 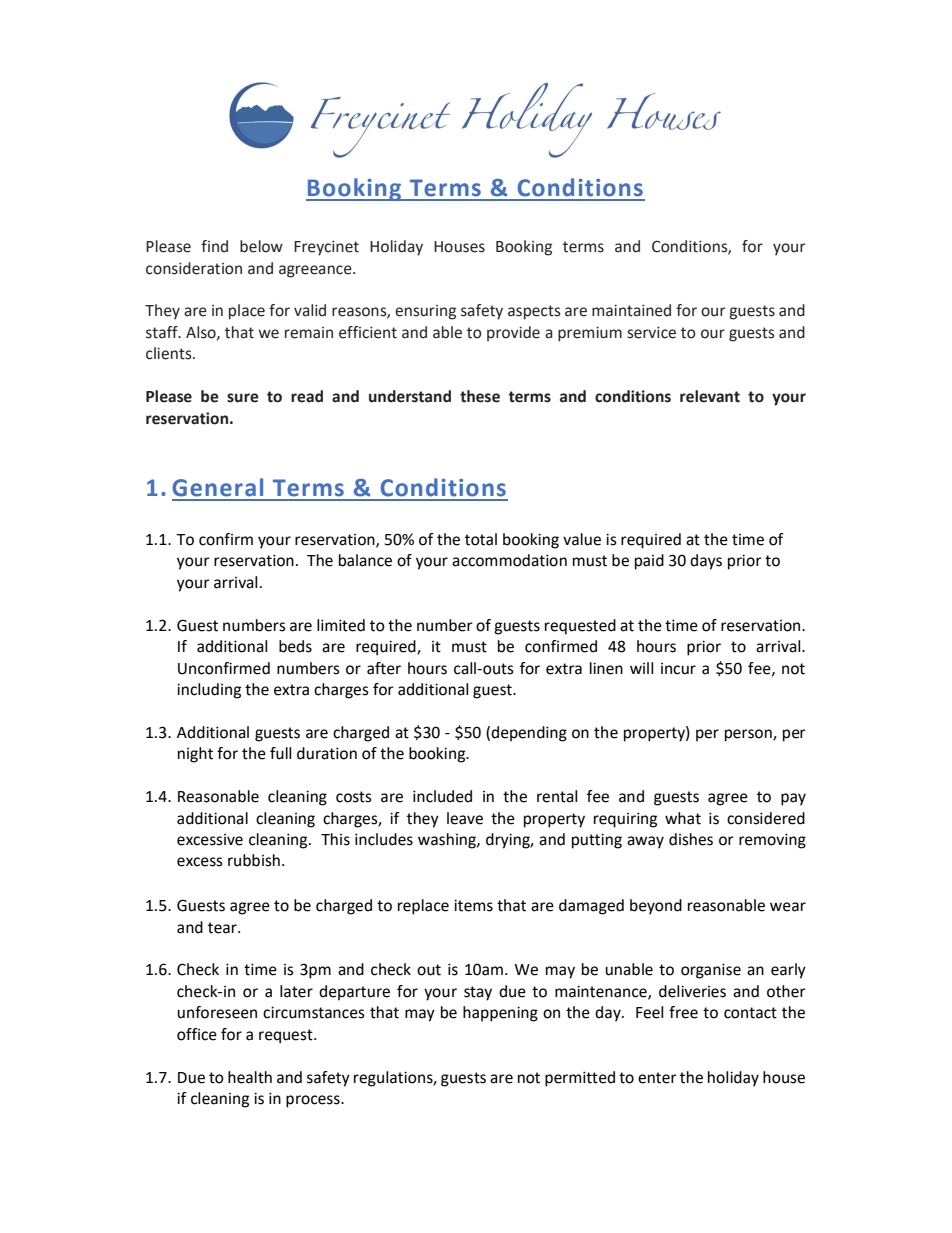 I want to click on below, so click(x=261, y=246).
